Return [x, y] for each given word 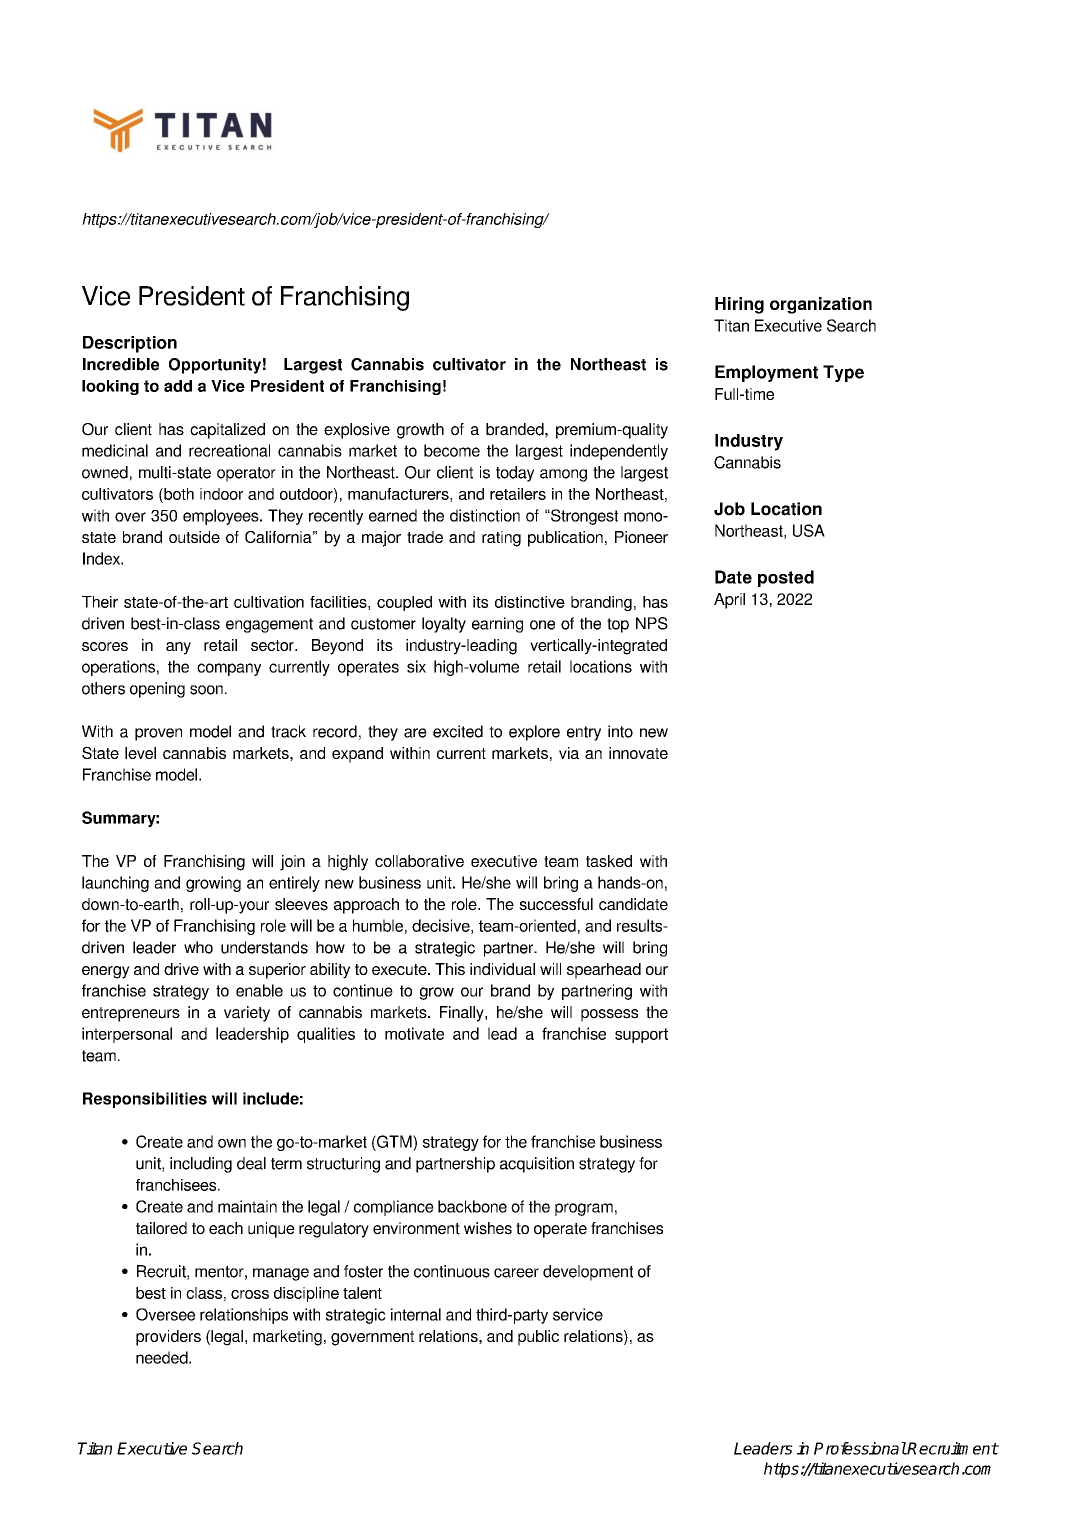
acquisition [537, 1165]
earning [497, 625]
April [729, 601]
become [452, 450]
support [641, 1035]
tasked [609, 861]
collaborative [419, 861]
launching [115, 884]
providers [168, 1338]
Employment [766, 373]
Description [130, 344]
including [201, 1165]
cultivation [269, 602]
